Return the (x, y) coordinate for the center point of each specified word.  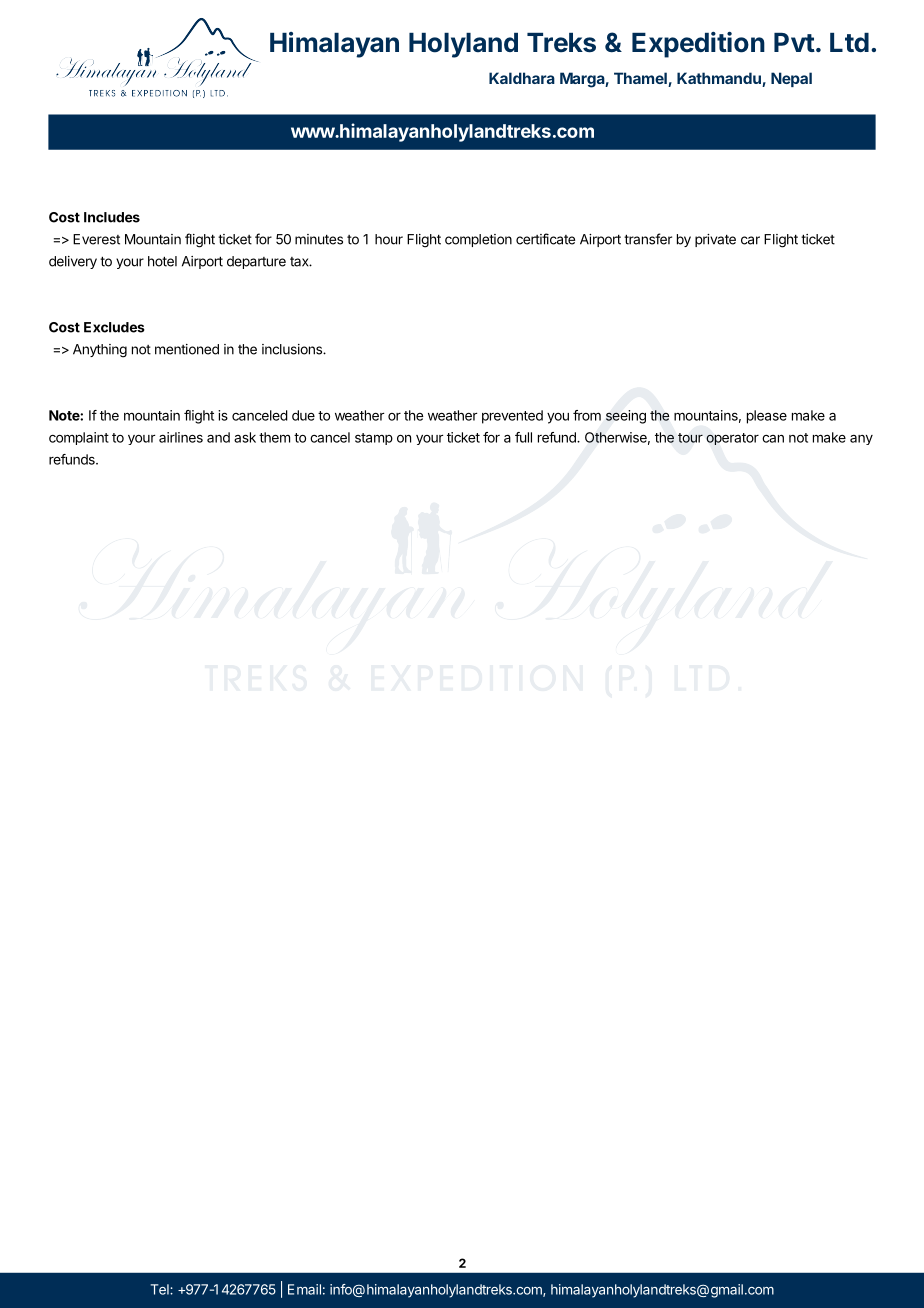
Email (304, 1289)
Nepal (791, 79)
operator (732, 439)
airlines (181, 437)
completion (478, 240)
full (523, 437)
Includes (112, 217)
